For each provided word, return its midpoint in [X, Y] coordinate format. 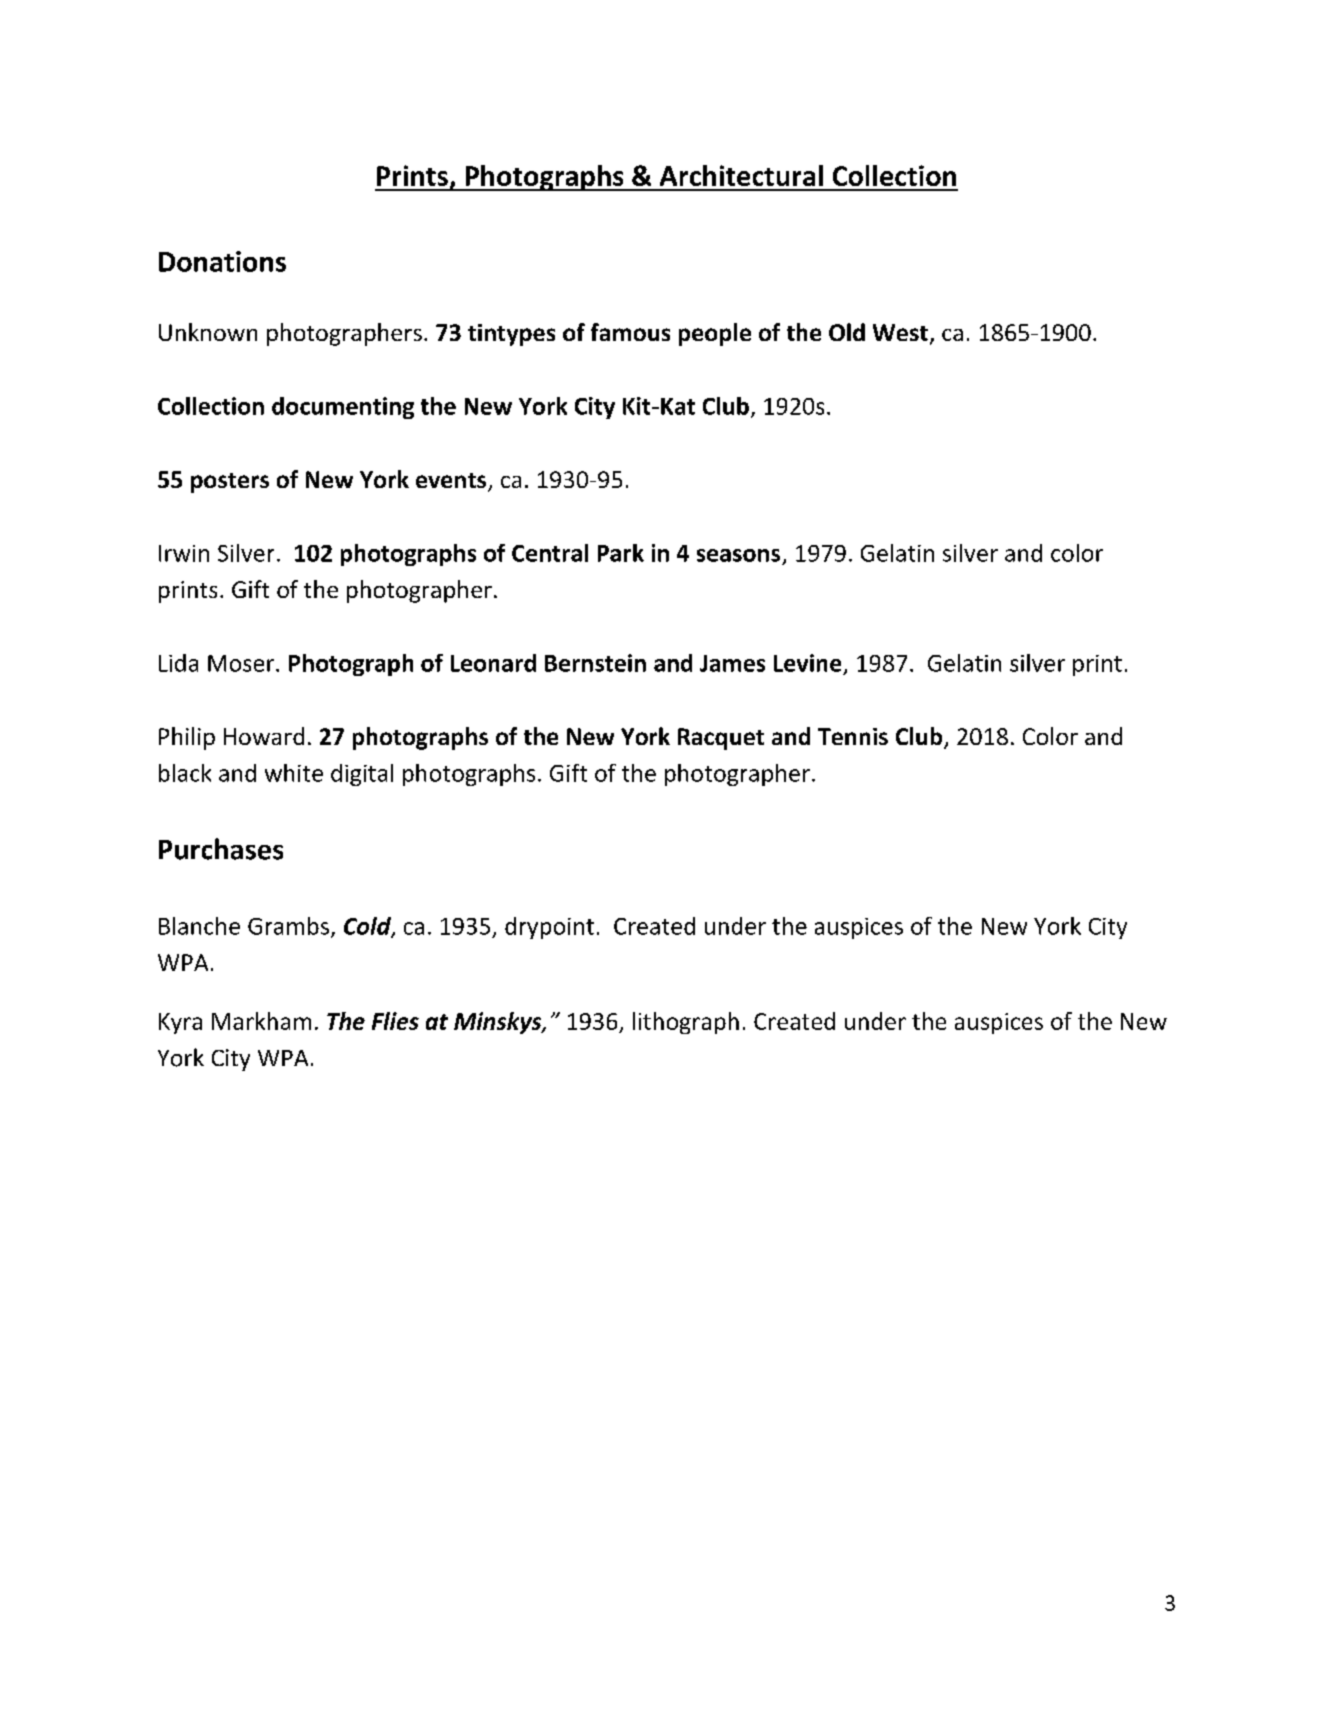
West [900, 332]
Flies [395, 1021]
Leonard [493, 663]
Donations [222, 261]
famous [630, 332]
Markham [261, 1021]
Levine [807, 663]
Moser [242, 663]
